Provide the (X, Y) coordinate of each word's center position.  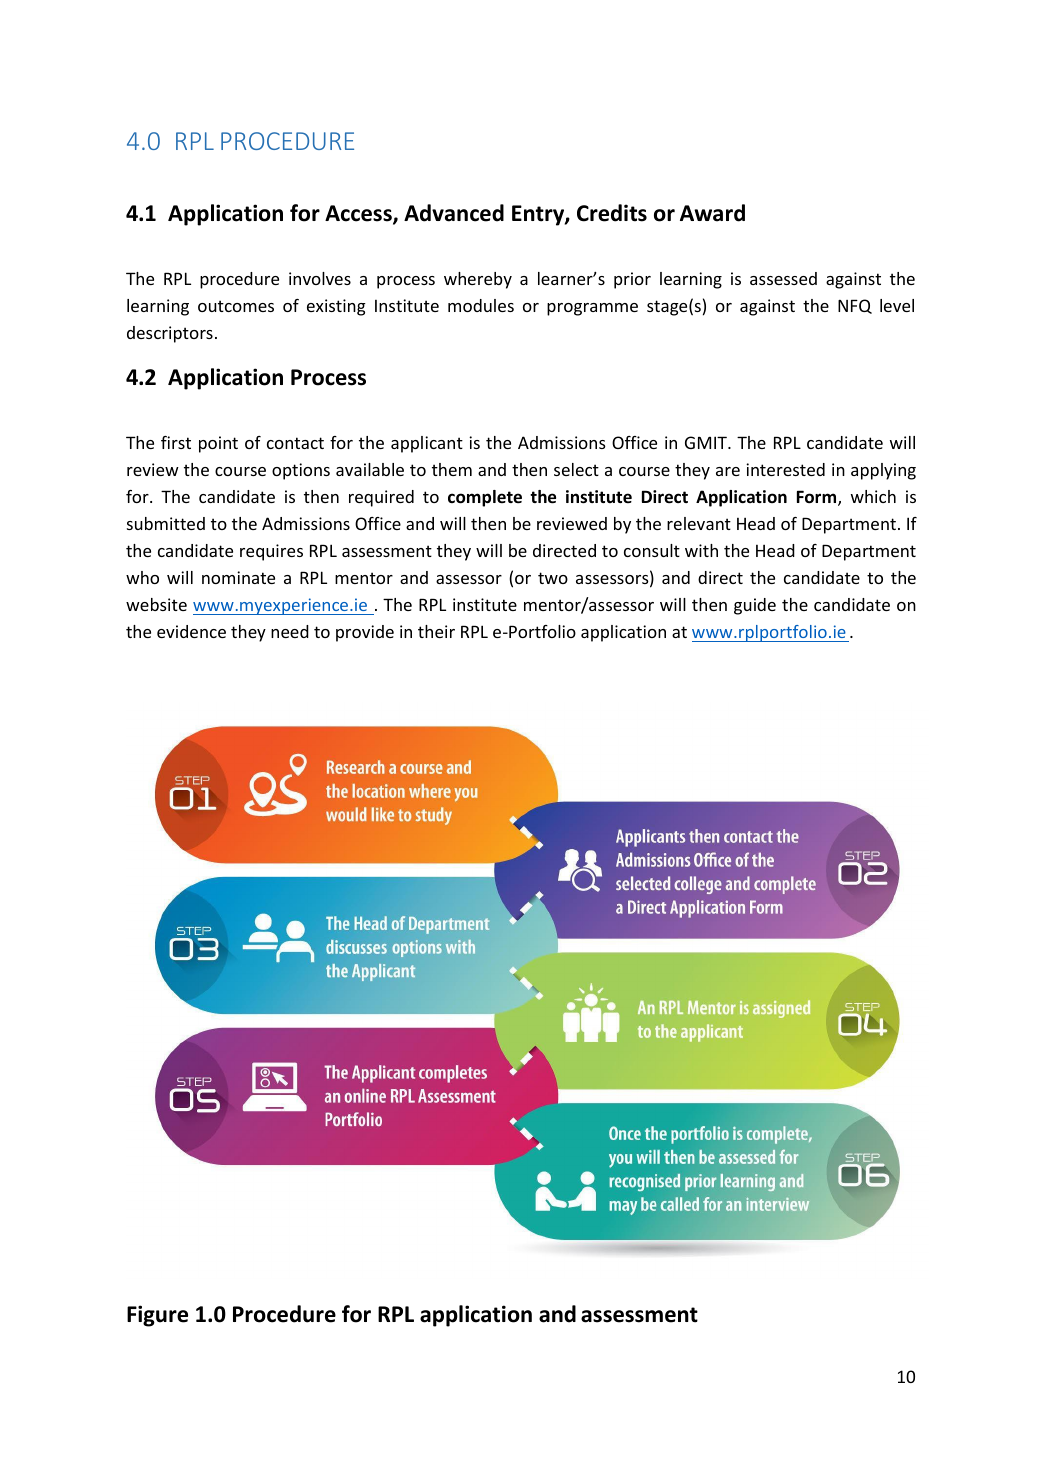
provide (365, 633)
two (553, 578)
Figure (157, 1316)
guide (755, 606)
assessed (783, 278)
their (436, 631)
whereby (478, 280)
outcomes (236, 306)
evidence (191, 631)
